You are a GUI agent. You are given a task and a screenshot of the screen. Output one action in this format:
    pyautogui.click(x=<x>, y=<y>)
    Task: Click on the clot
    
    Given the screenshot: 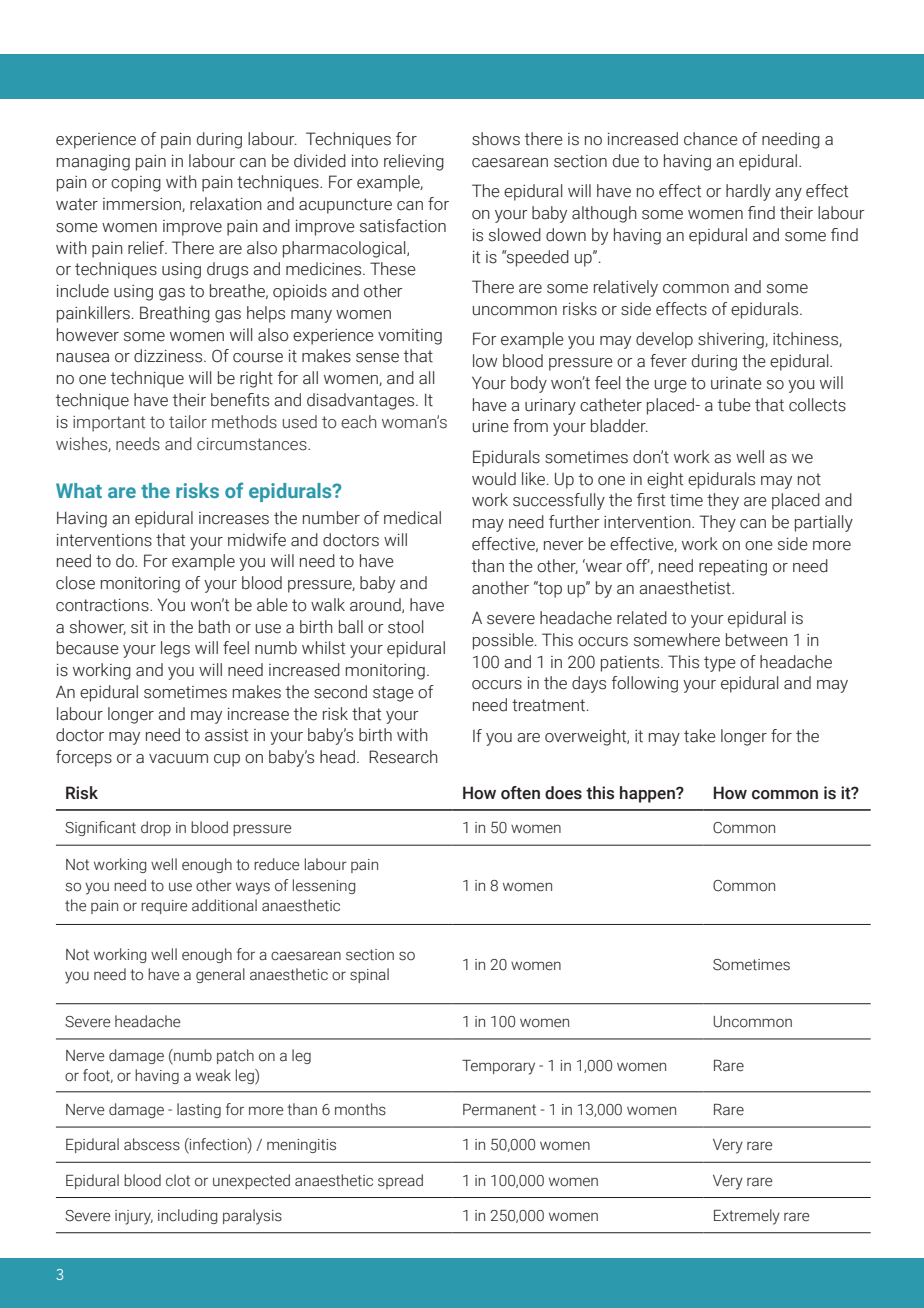 What is the action you would take?
    pyautogui.click(x=178, y=1180)
